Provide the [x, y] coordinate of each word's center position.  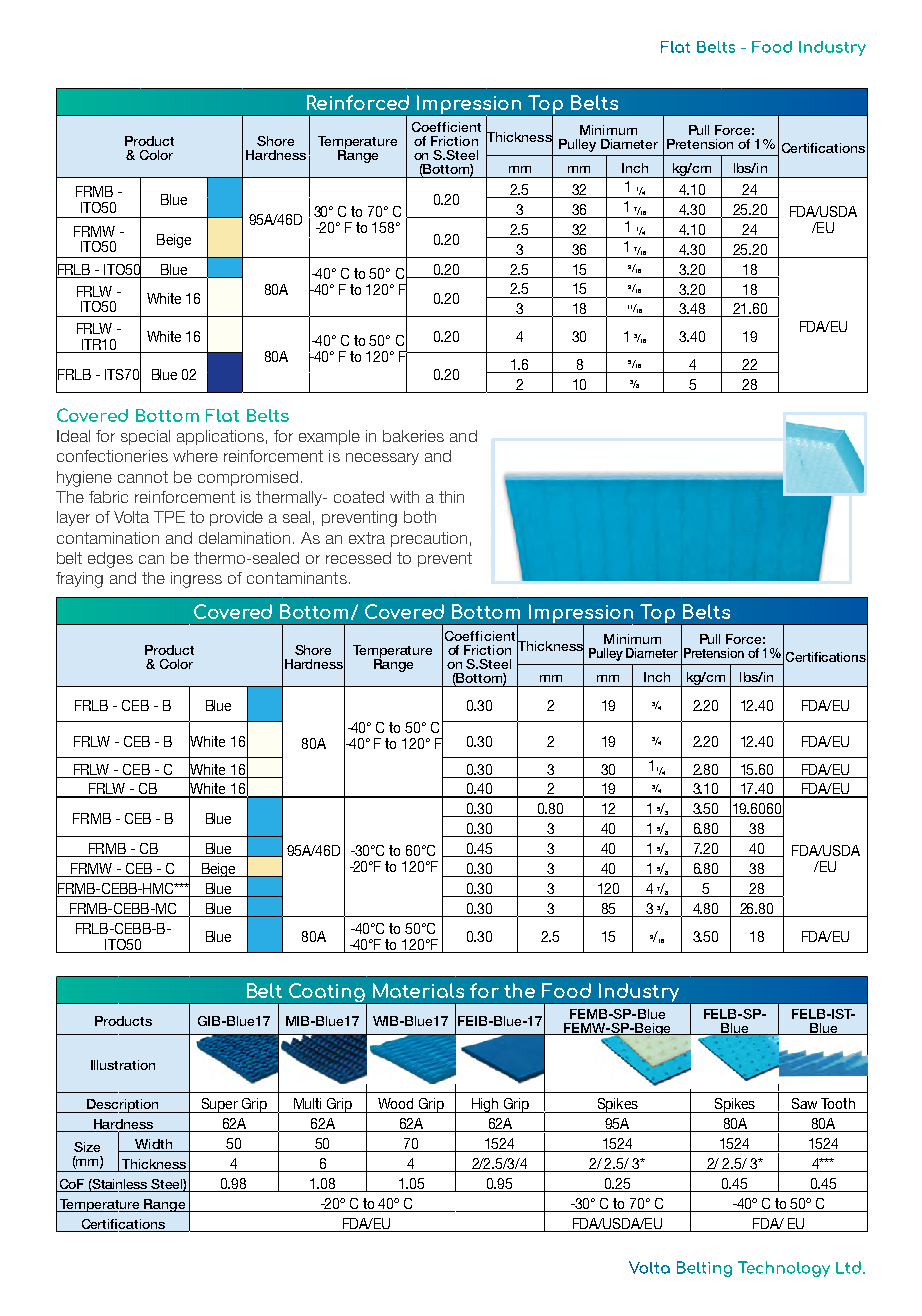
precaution [429, 539]
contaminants [297, 578]
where [195, 456]
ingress [196, 580]
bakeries [413, 436]
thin [451, 497]
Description [123, 1106]
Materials [418, 990]
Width [153, 1144]
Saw [804, 1103]
